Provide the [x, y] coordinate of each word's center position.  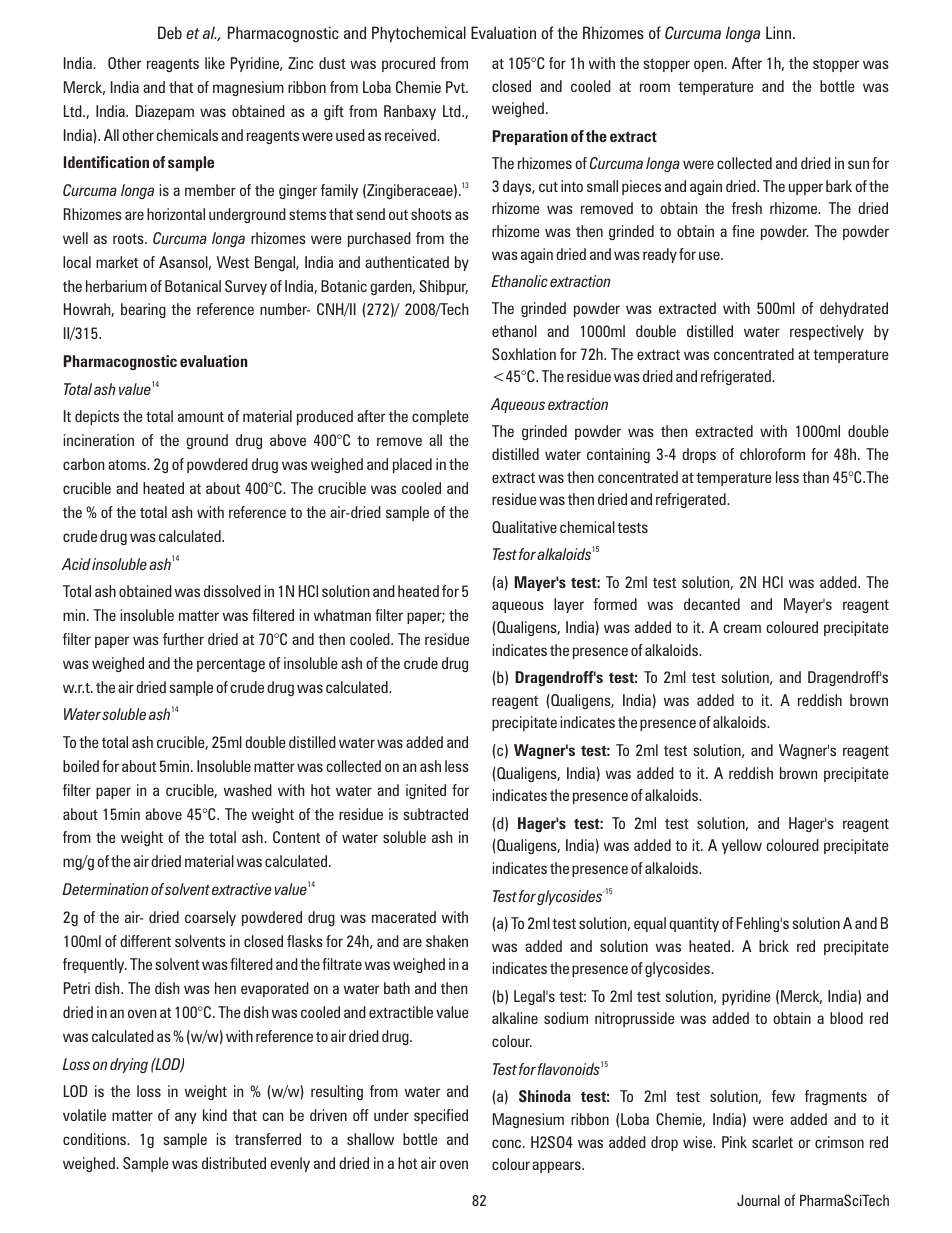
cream [742, 628]
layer [569, 605]
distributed [234, 1163]
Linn [780, 32]
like [215, 63]
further [183, 639]
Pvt [456, 87]
